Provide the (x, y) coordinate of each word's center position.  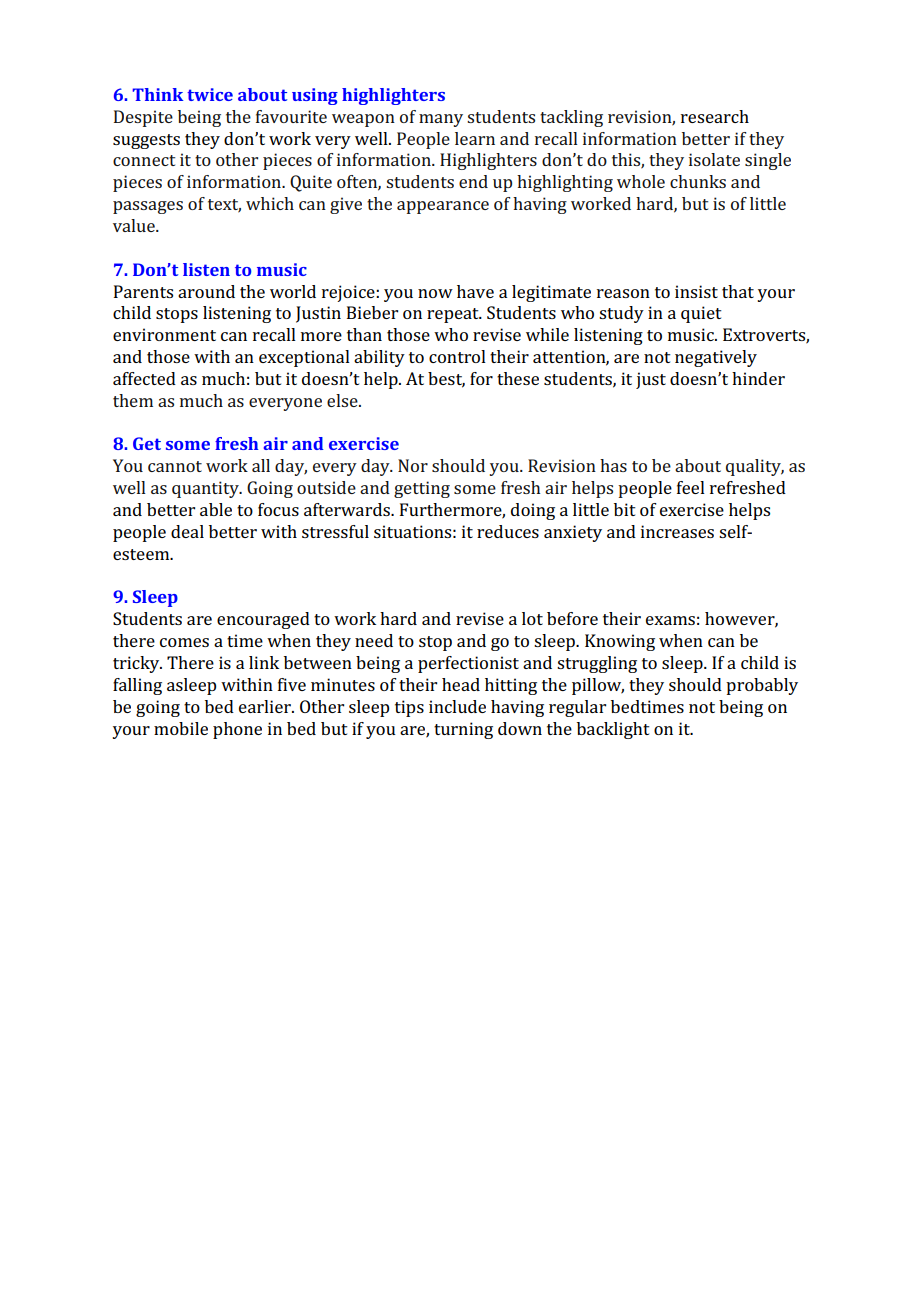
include (457, 706)
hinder (758, 378)
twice (210, 94)
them (133, 400)
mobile (181, 728)
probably (762, 686)
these (518, 378)
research (715, 116)
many (441, 120)
